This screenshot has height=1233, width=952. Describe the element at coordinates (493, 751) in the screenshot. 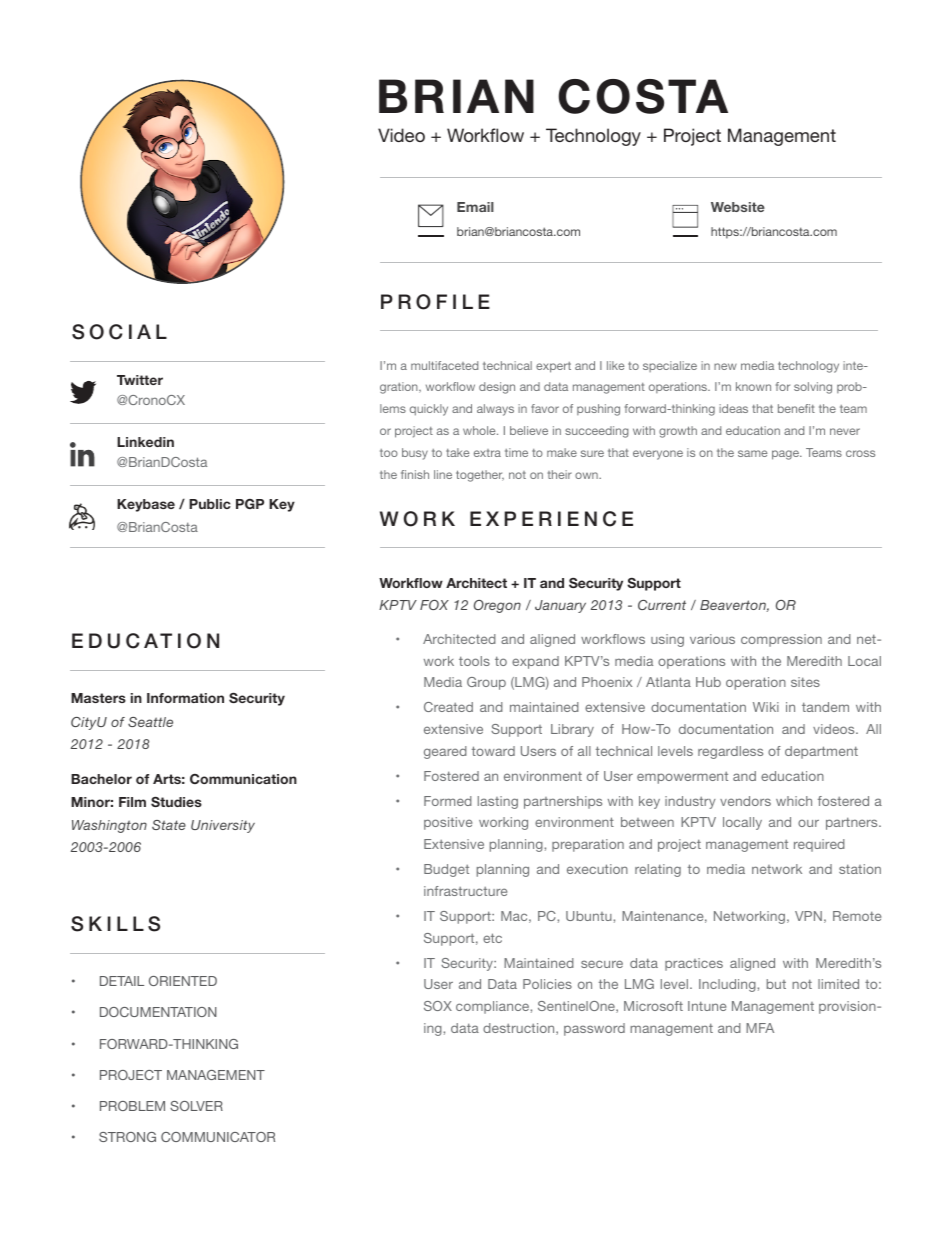

I see `toward` at that location.
